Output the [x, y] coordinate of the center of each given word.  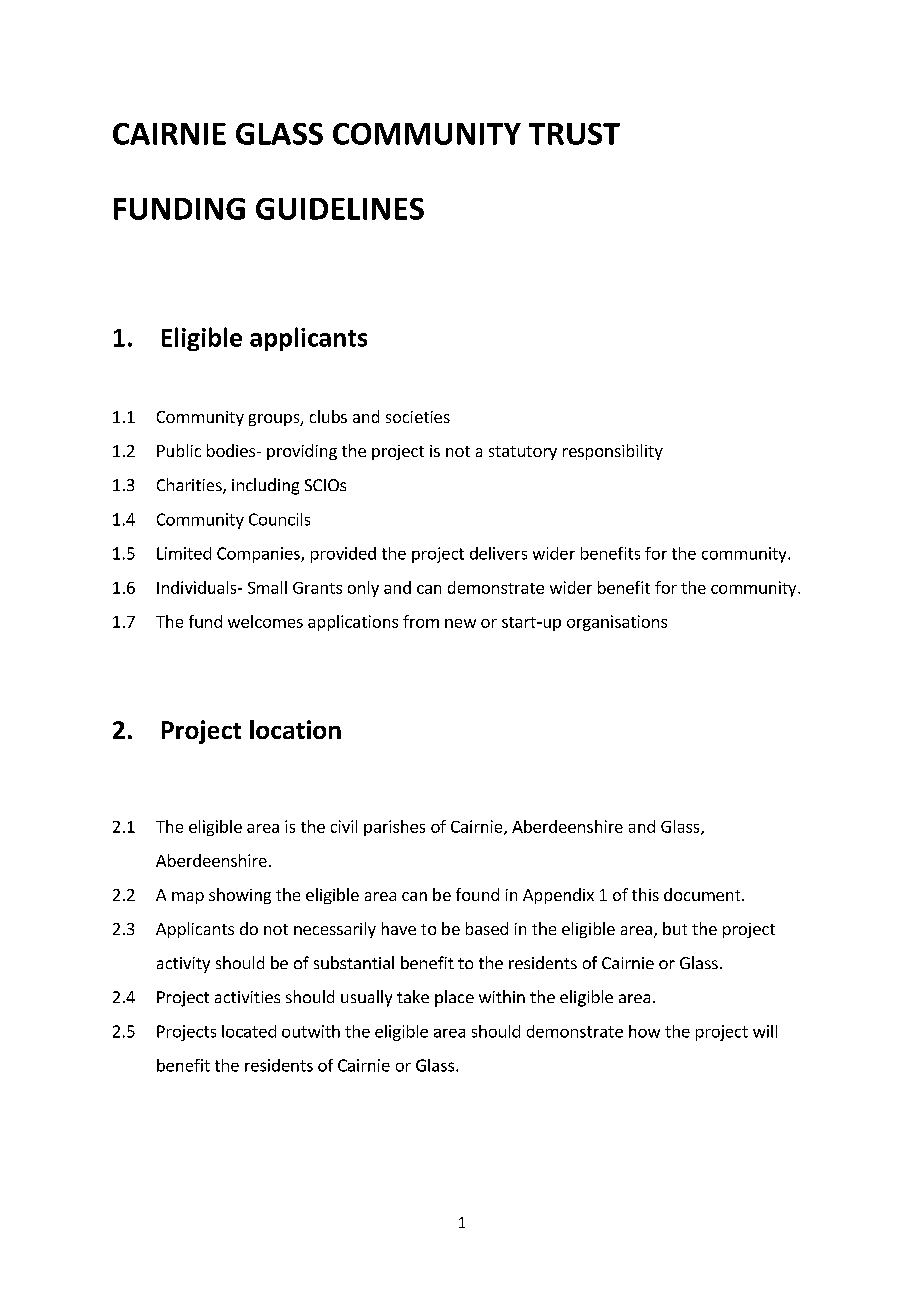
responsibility [613, 452]
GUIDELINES [340, 209]
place [454, 998]
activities [247, 997]
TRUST [574, 134]
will [765, 1031]
